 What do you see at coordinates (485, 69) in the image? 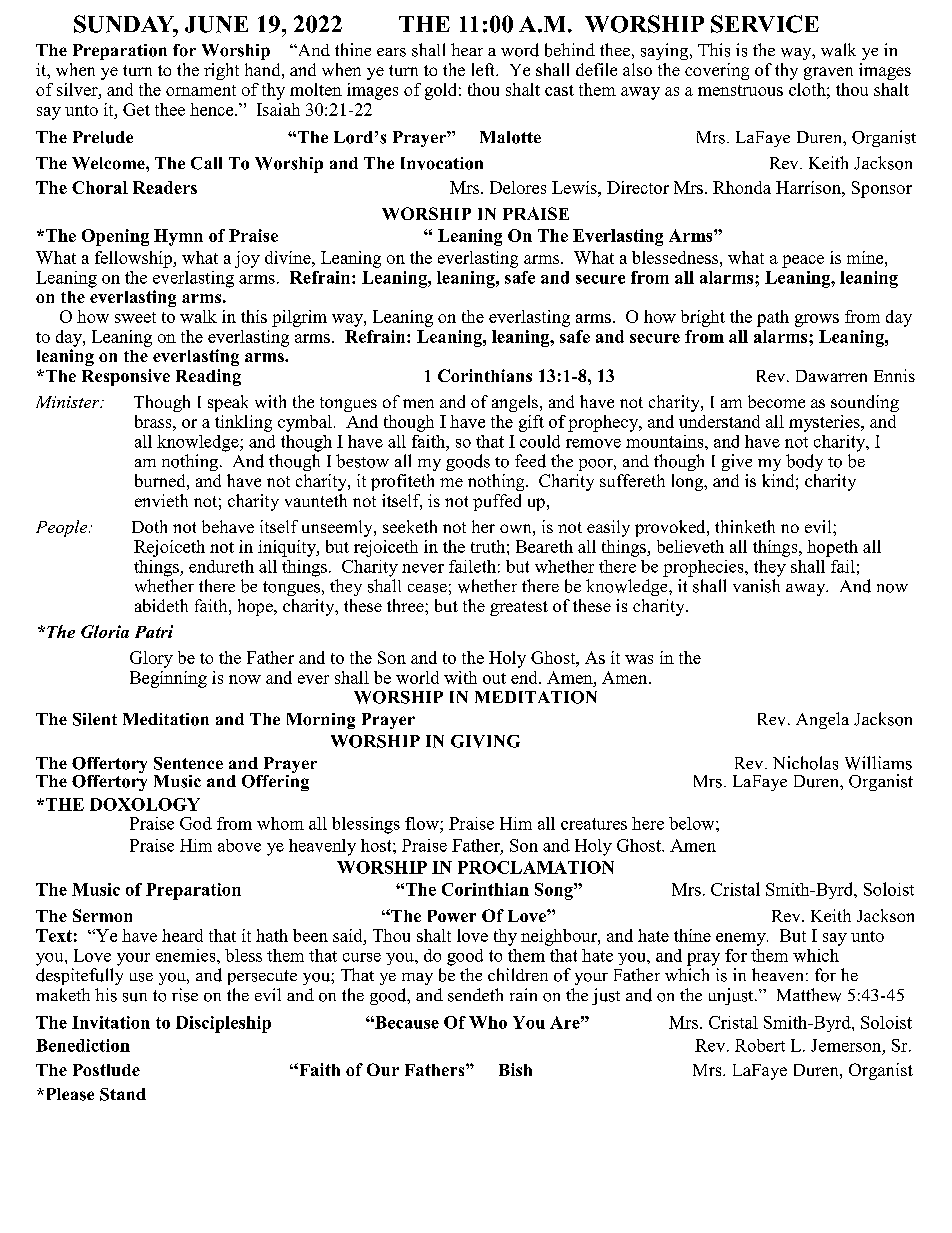
I see `left` at bounding box center [485, 69].
